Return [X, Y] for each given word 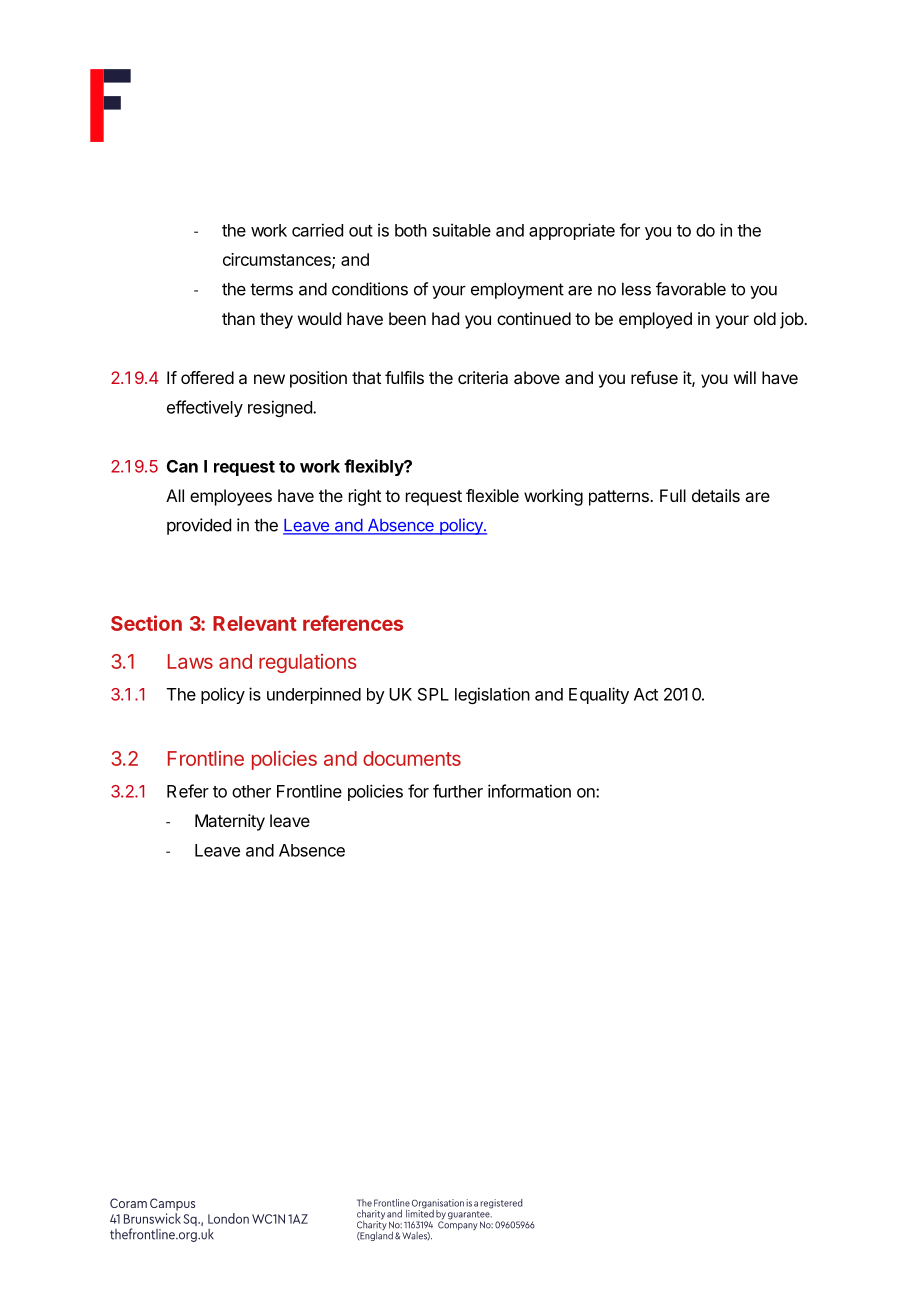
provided [199, 526]
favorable [691, 289]
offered [207, 377]
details [716, 495]
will [745, 377]
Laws [190, 661]
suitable [462, 230]
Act [646, 694]
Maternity [230, 822]
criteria [483, 377]
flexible [492, 495]
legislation [492, 695]
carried [317, 230]
